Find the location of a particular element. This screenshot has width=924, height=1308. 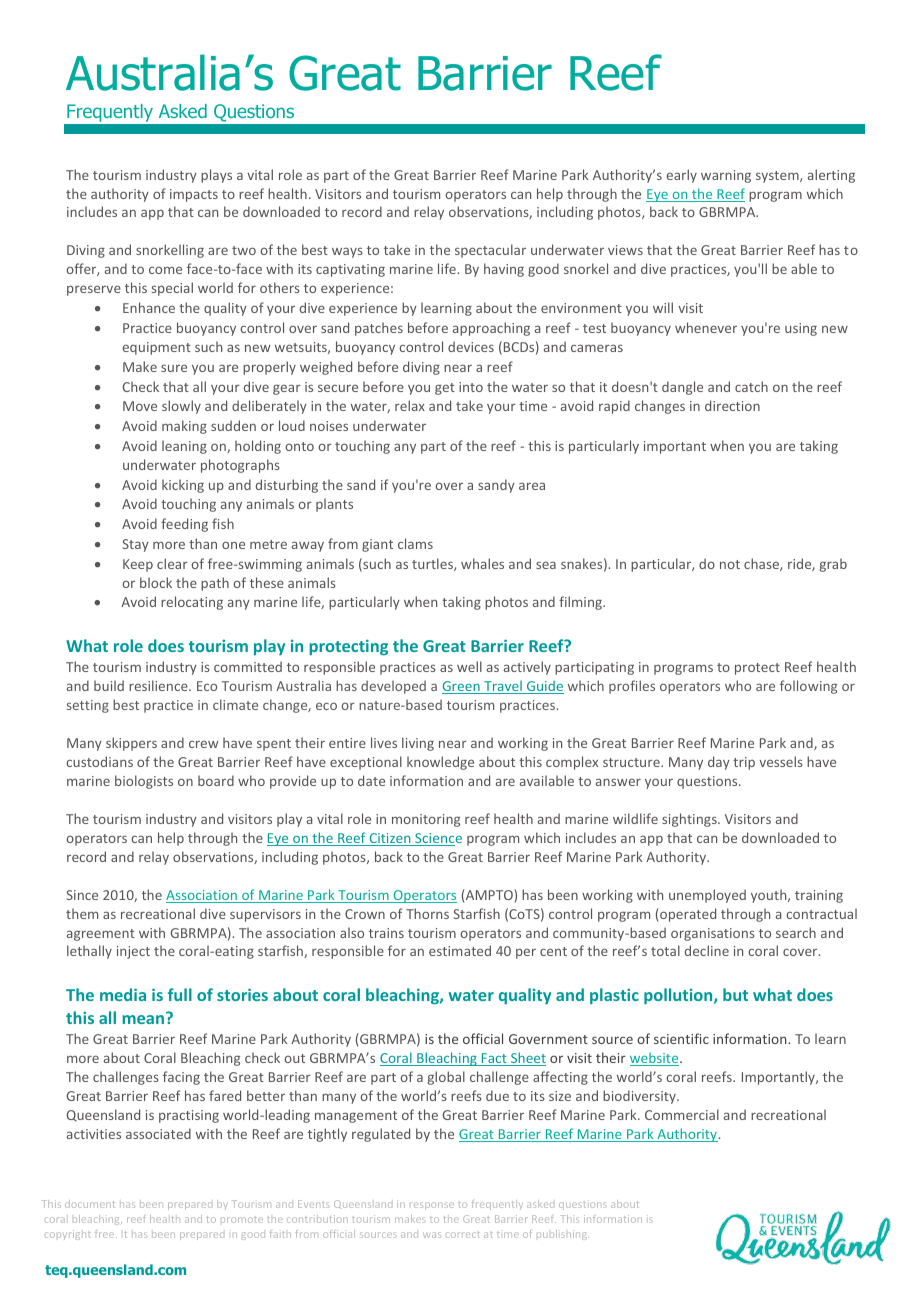

relax is located at coordinates (410, 405).
